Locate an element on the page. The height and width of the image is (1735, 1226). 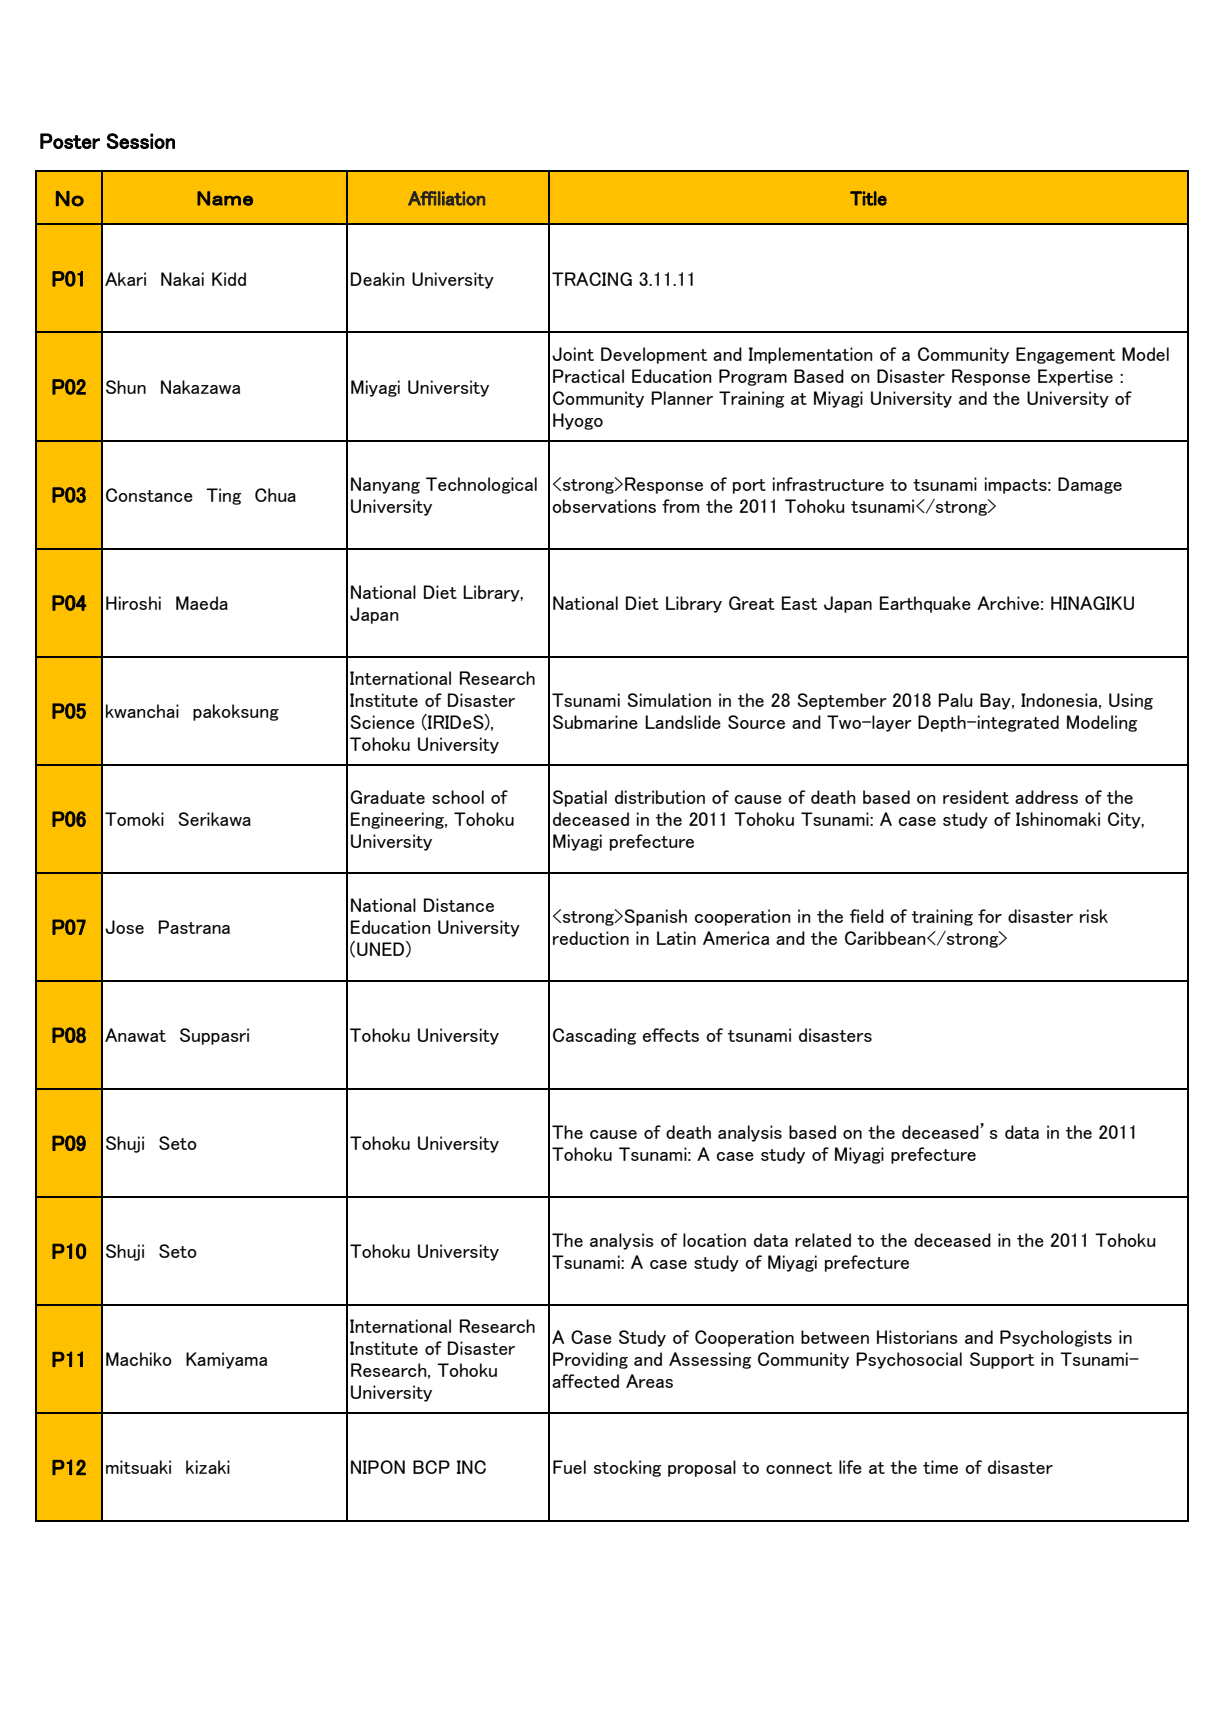
resident is located at coordinates (976, 797).
